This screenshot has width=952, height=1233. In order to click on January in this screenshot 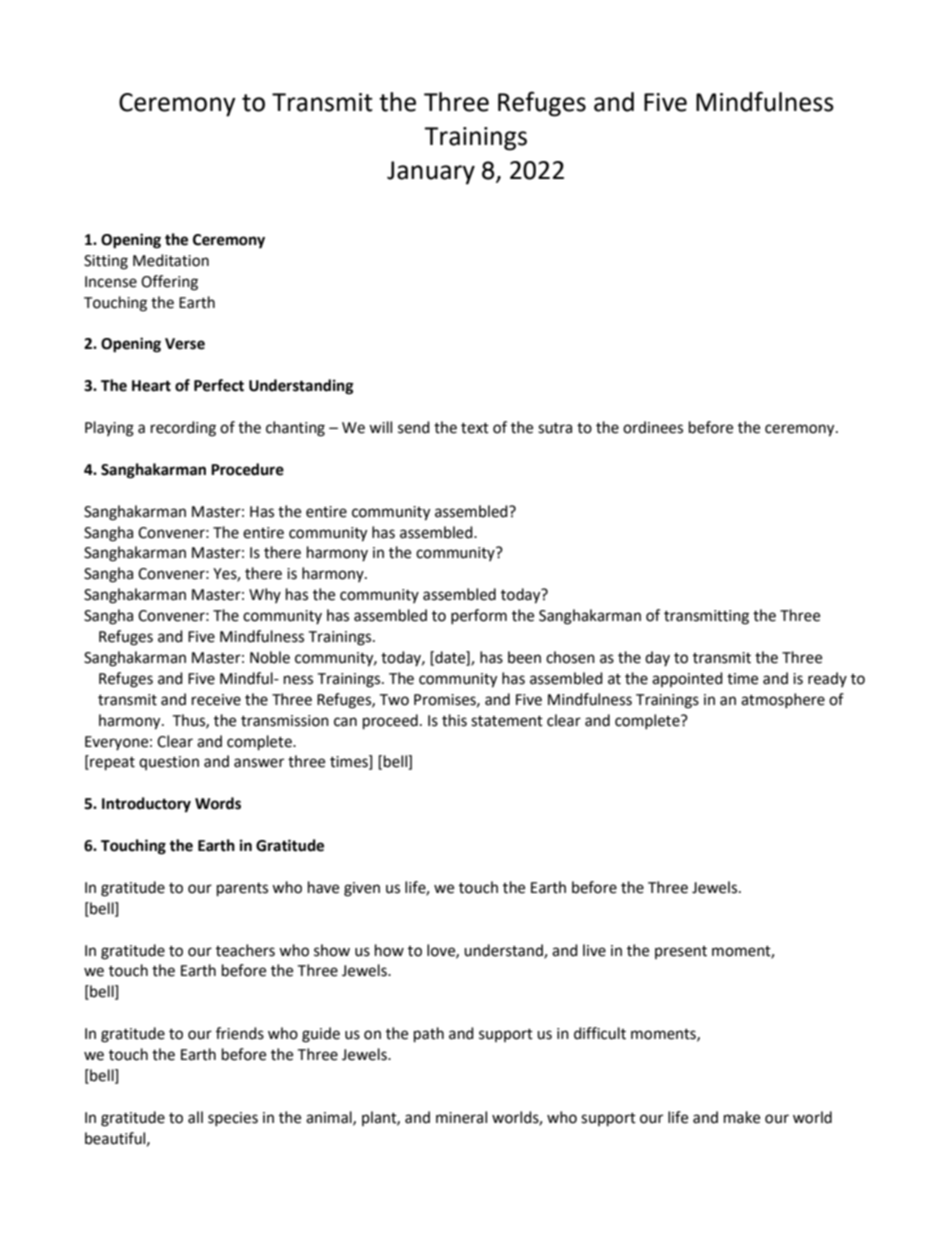, I will do `click(431, 173)`.
